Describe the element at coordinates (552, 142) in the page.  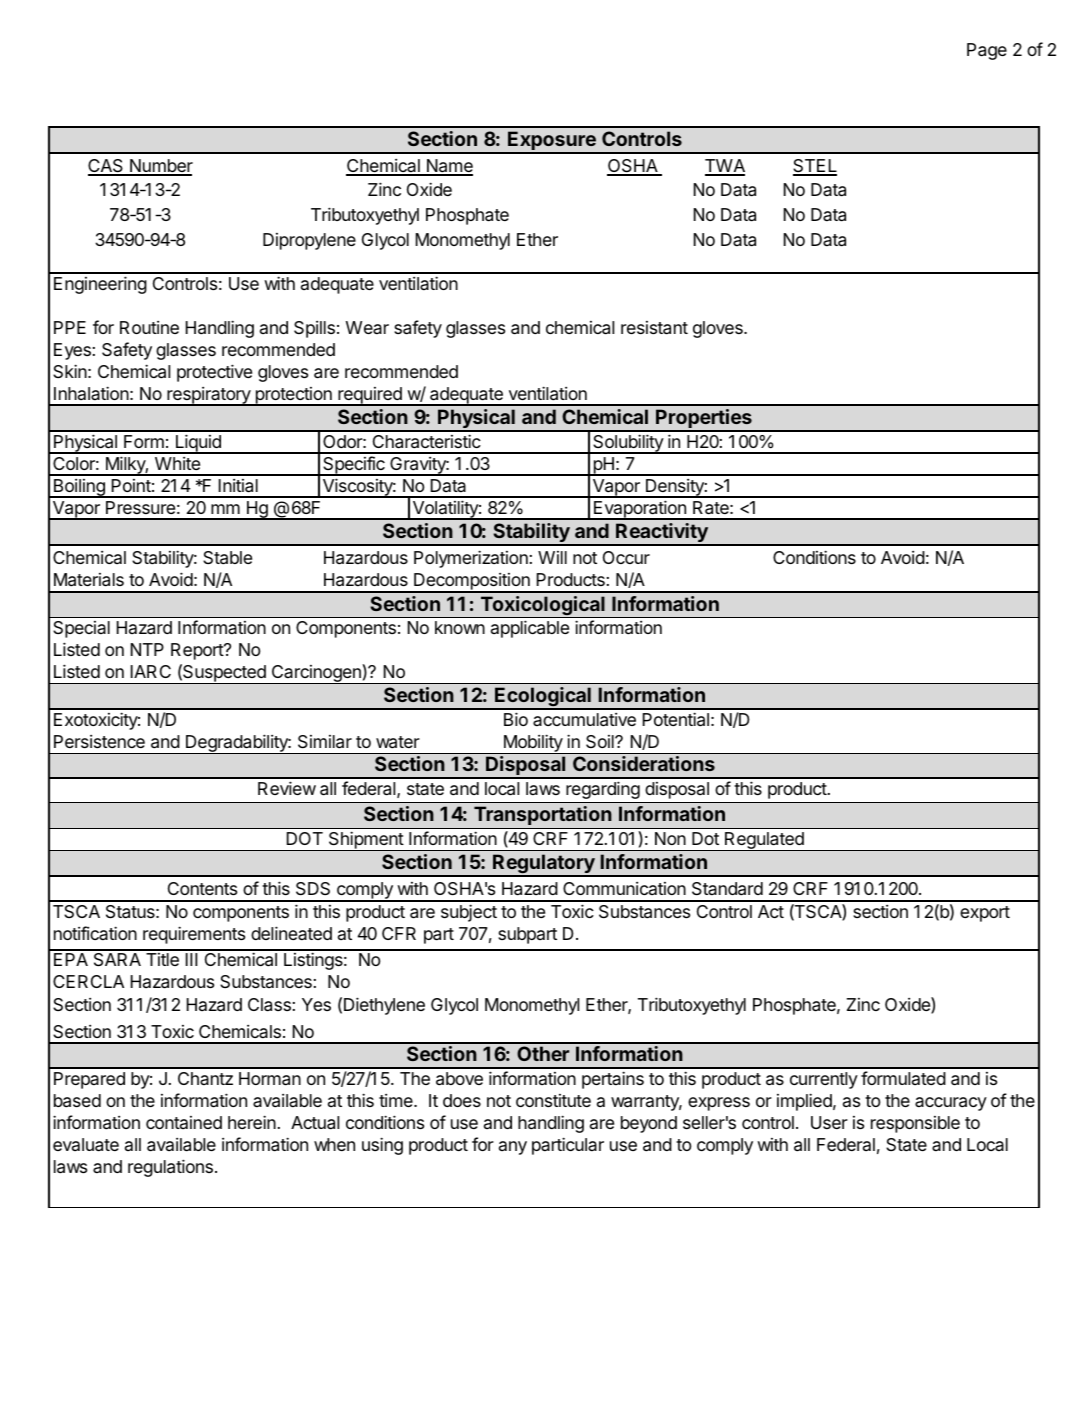
I see `Exposure` at that location.
